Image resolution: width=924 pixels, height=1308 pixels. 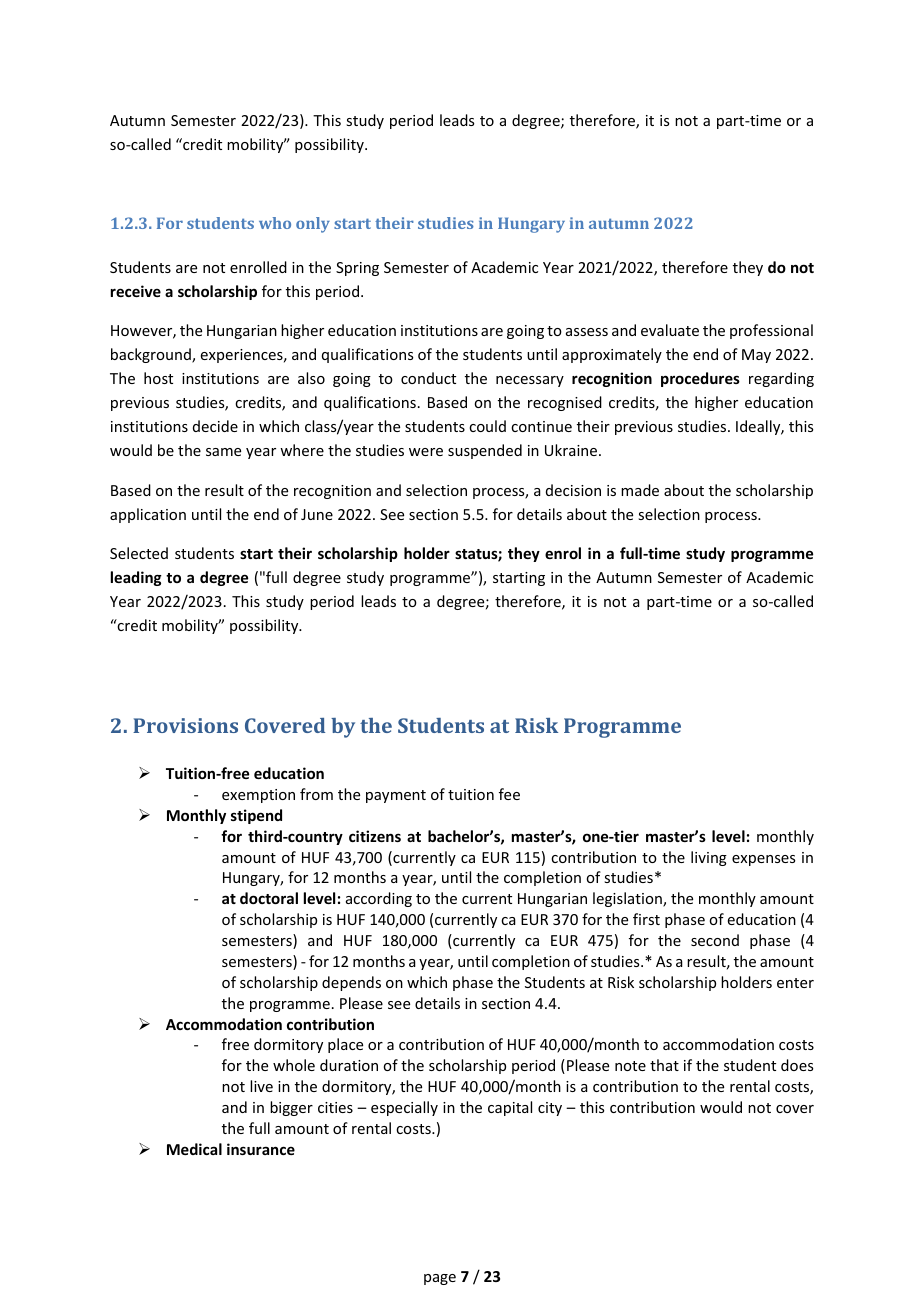 I want to click on evaluate, so click(x=670, y=330).
